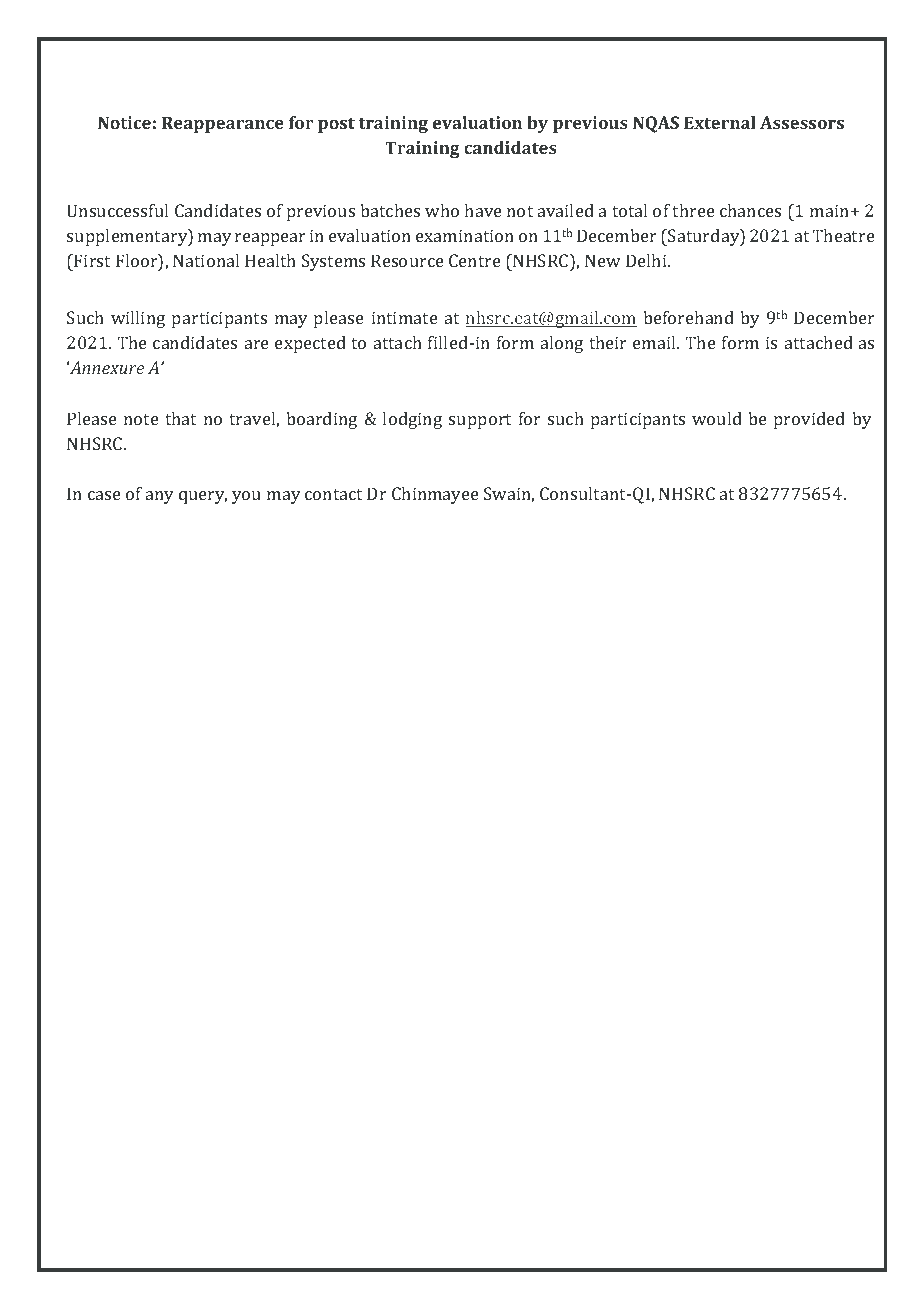  Describe the element at coordinates (405, 317) in the screenshot. I see `intimate` at that location.
